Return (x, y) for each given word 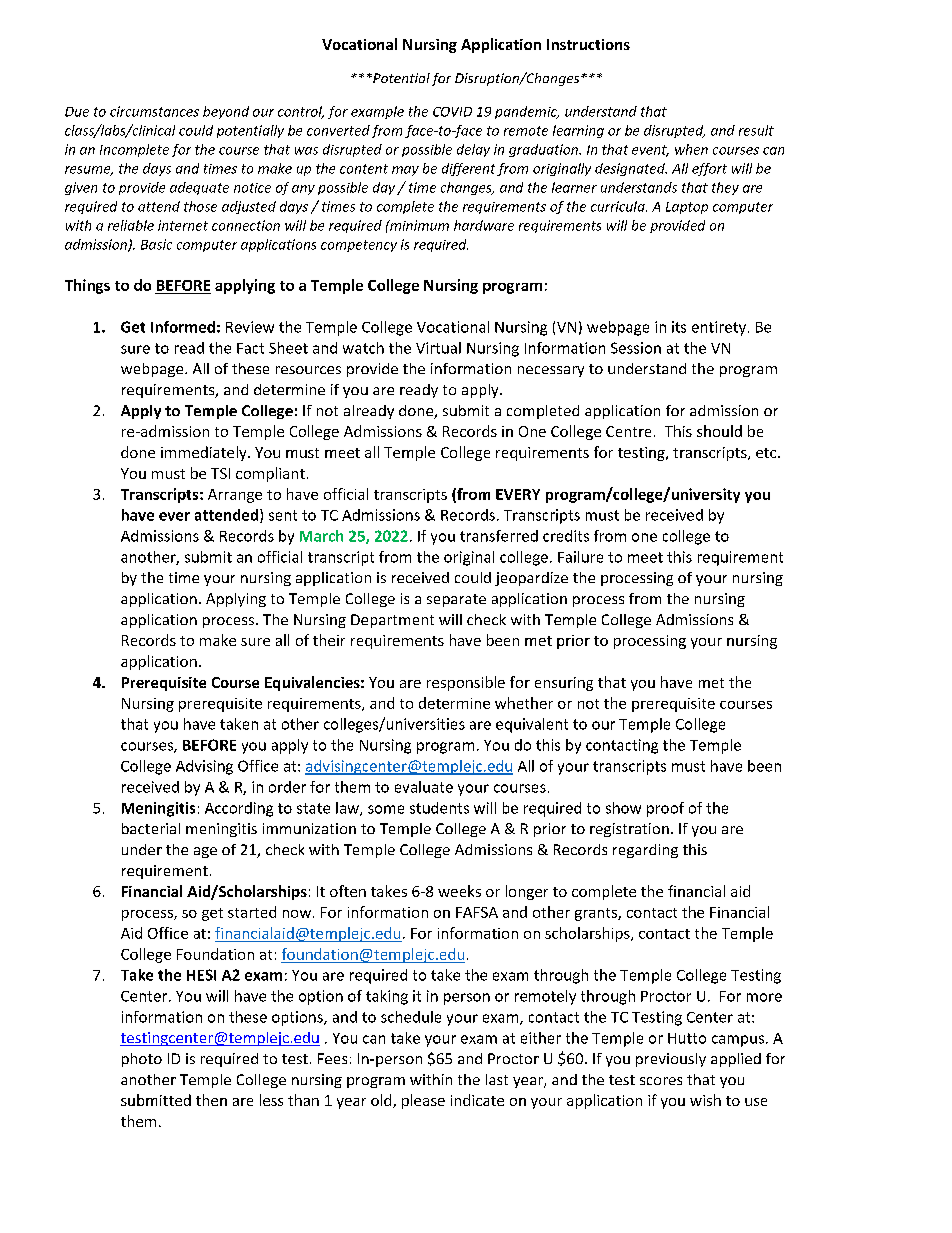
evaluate (424, 787)
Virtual (438, 348)
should (719, 431)
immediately (205, 453)
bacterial (151, 828)
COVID (452, 112)
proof (665, 809)
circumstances (154, 111)
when (691, 149)
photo (142, 1060)
